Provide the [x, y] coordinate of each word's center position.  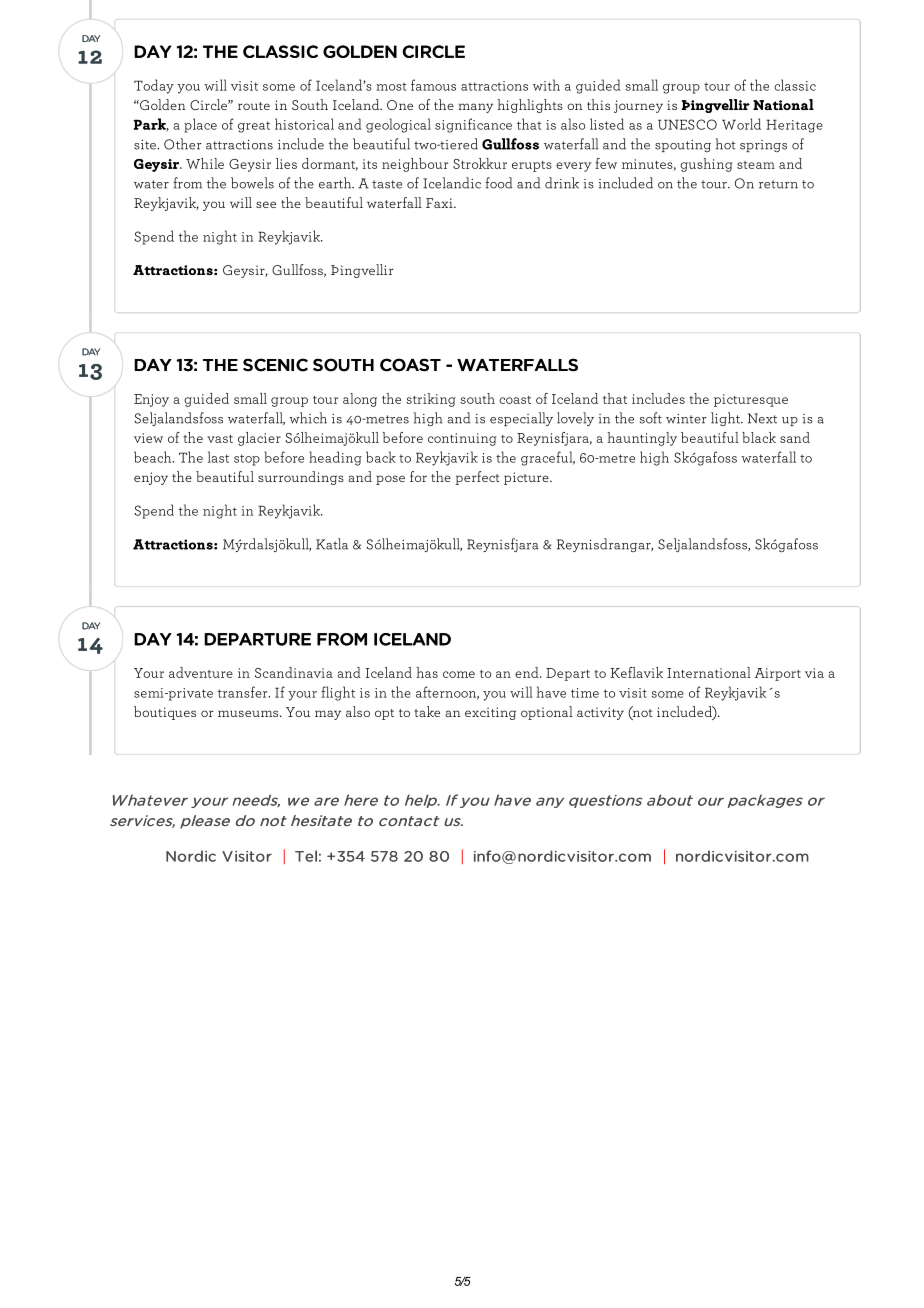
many [475, 108]
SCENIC [275, 365]
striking [431, 400]
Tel [306, 856]
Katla [332, 544]
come [459, 674]
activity [600, 713]
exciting [490, 713]
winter [686, 419]
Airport [778, 674]
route [254, 106]
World [741, 124]
